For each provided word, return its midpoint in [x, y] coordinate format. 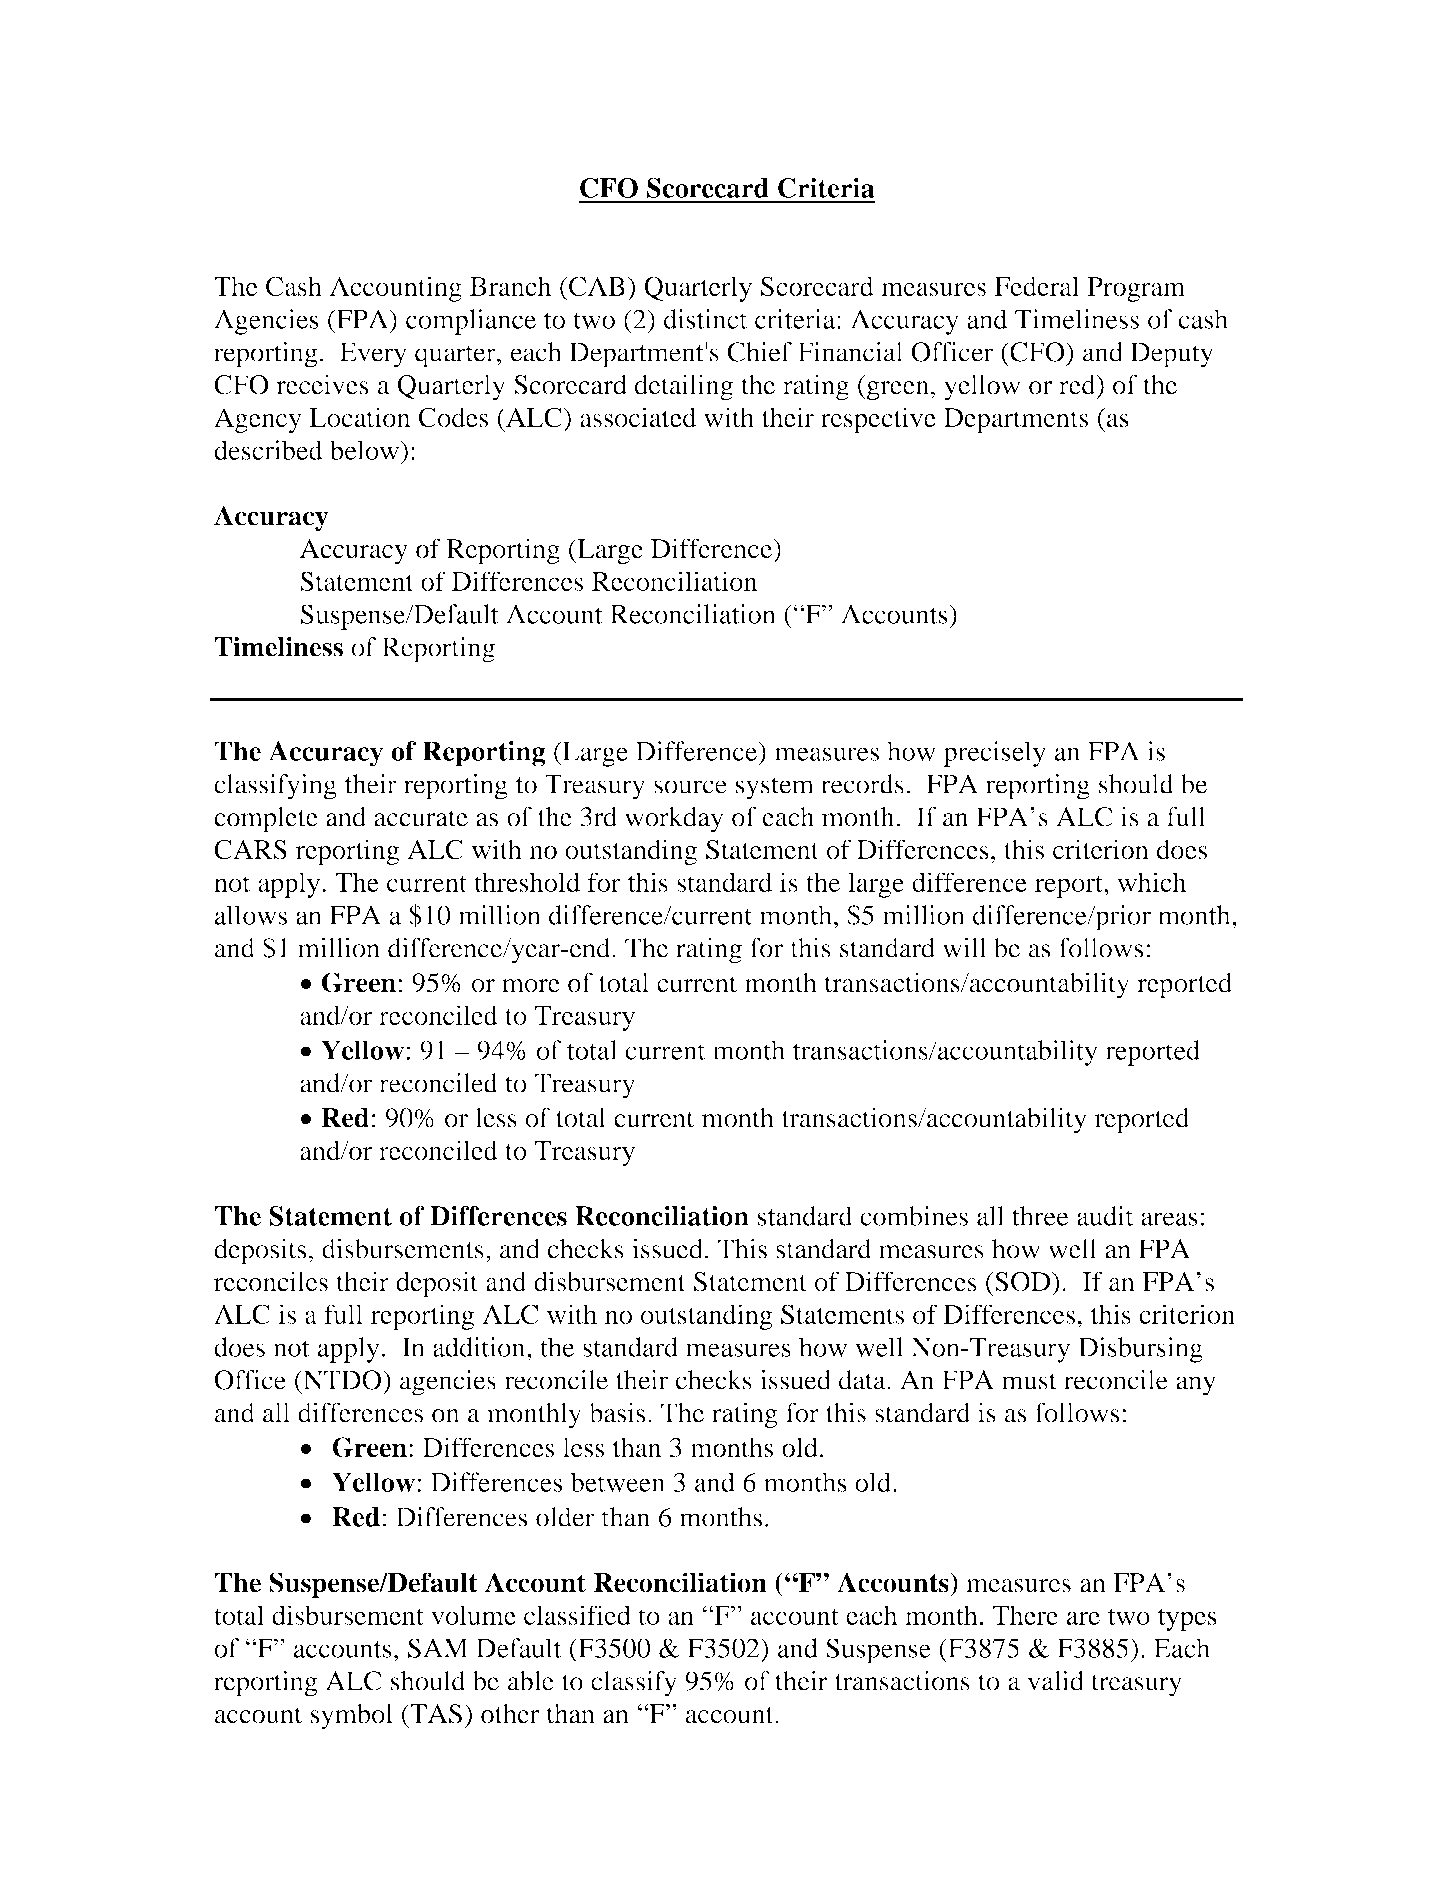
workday [674, 820]
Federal [1037, 286]
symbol [352, 1716]
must [1029, 1381]
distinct [705, 319]
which [1151, 882]
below [365, 450]
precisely [994, 754]
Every [373, 355]
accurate [421, 818]
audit [1105, 1216]
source [690, 787]
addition [480, 1347]
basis [617, 1412]
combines [914, 1216]
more [531, 986]
